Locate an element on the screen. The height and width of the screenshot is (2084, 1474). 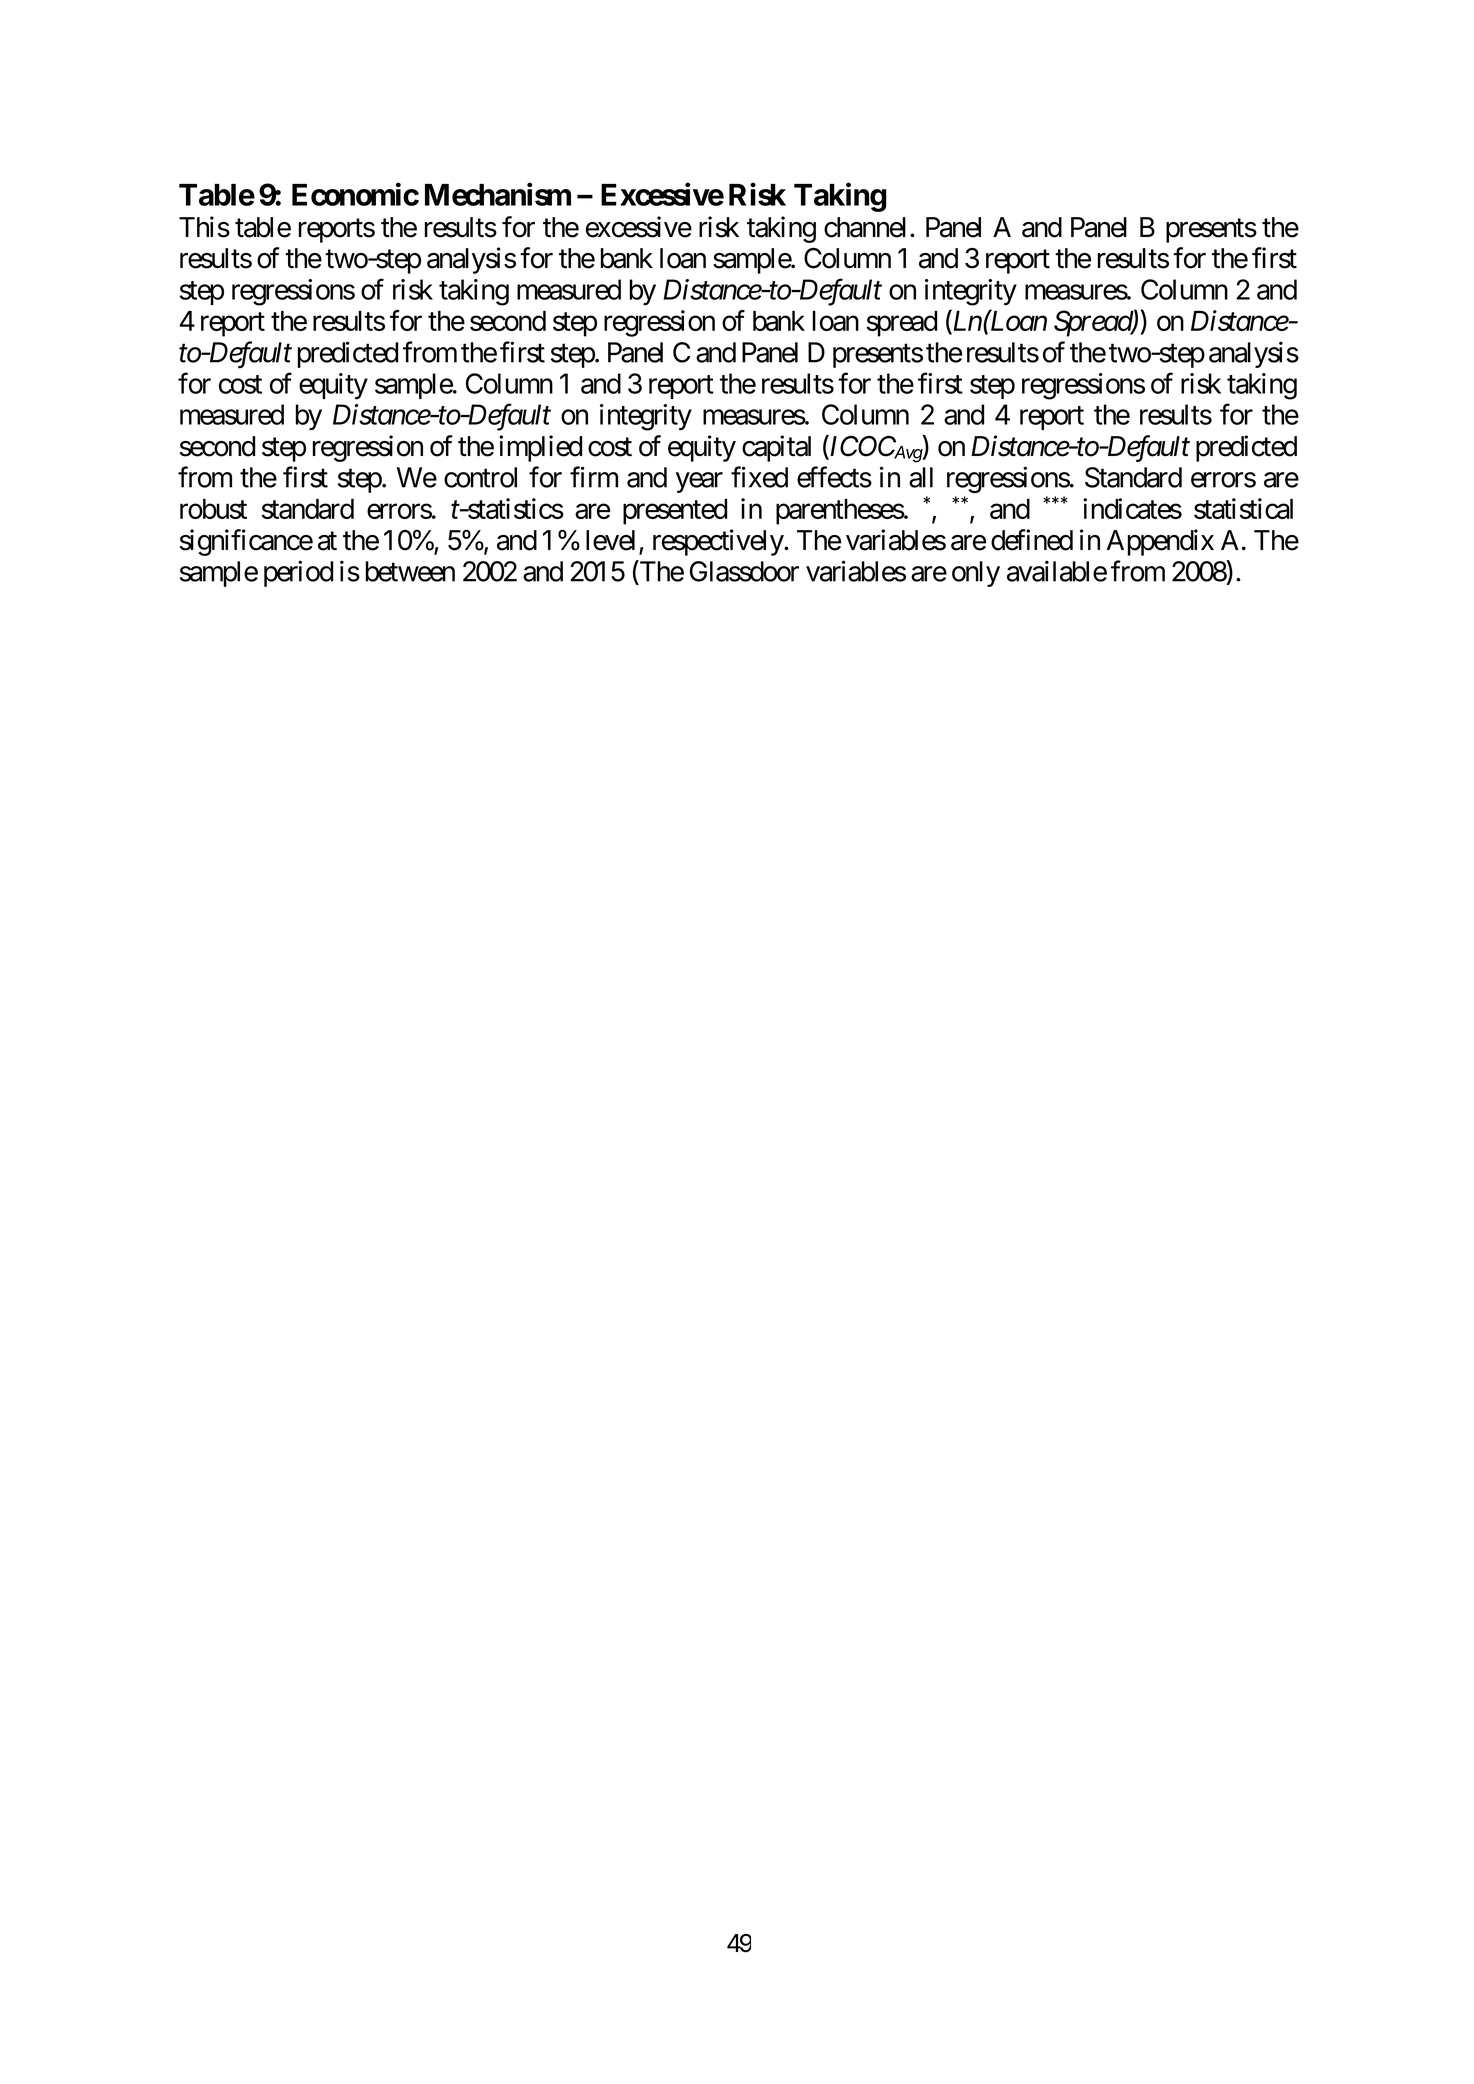
control is located at coordinates (480, 477).
